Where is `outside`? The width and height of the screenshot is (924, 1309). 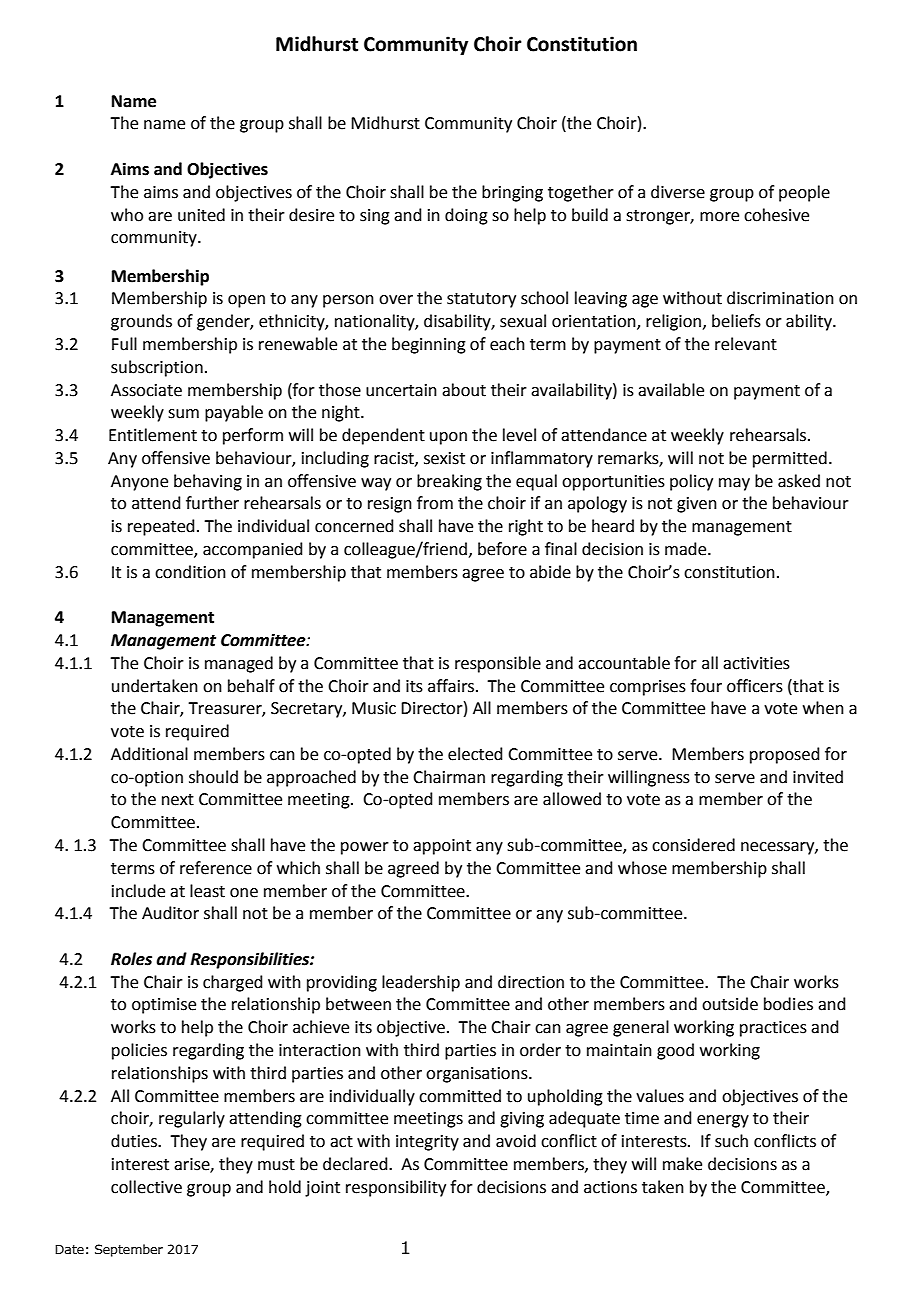 outside is located at coordinates (730, 1004).
